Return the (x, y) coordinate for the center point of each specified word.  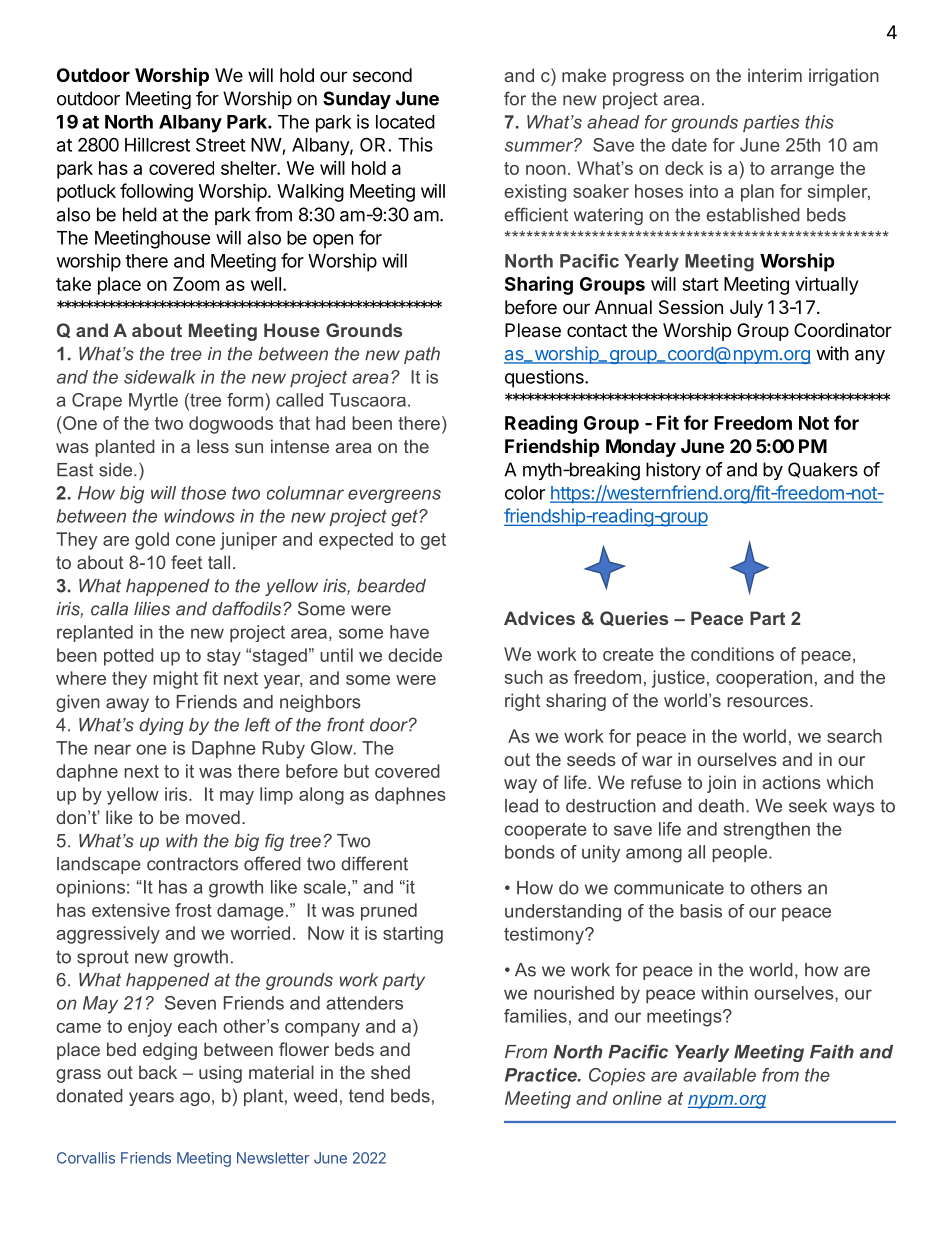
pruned (389, 912)
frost (193, 910)
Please (533, 330)
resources (767, 702)
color (525, 493)
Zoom (196, 284)
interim (775, 75)
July (746, 309)
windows (199, 516)
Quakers (823, 470)
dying (162, 726)
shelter (249, 168)
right (522, 702)
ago (195, 1099)
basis (701, 911)
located (405, 122)
